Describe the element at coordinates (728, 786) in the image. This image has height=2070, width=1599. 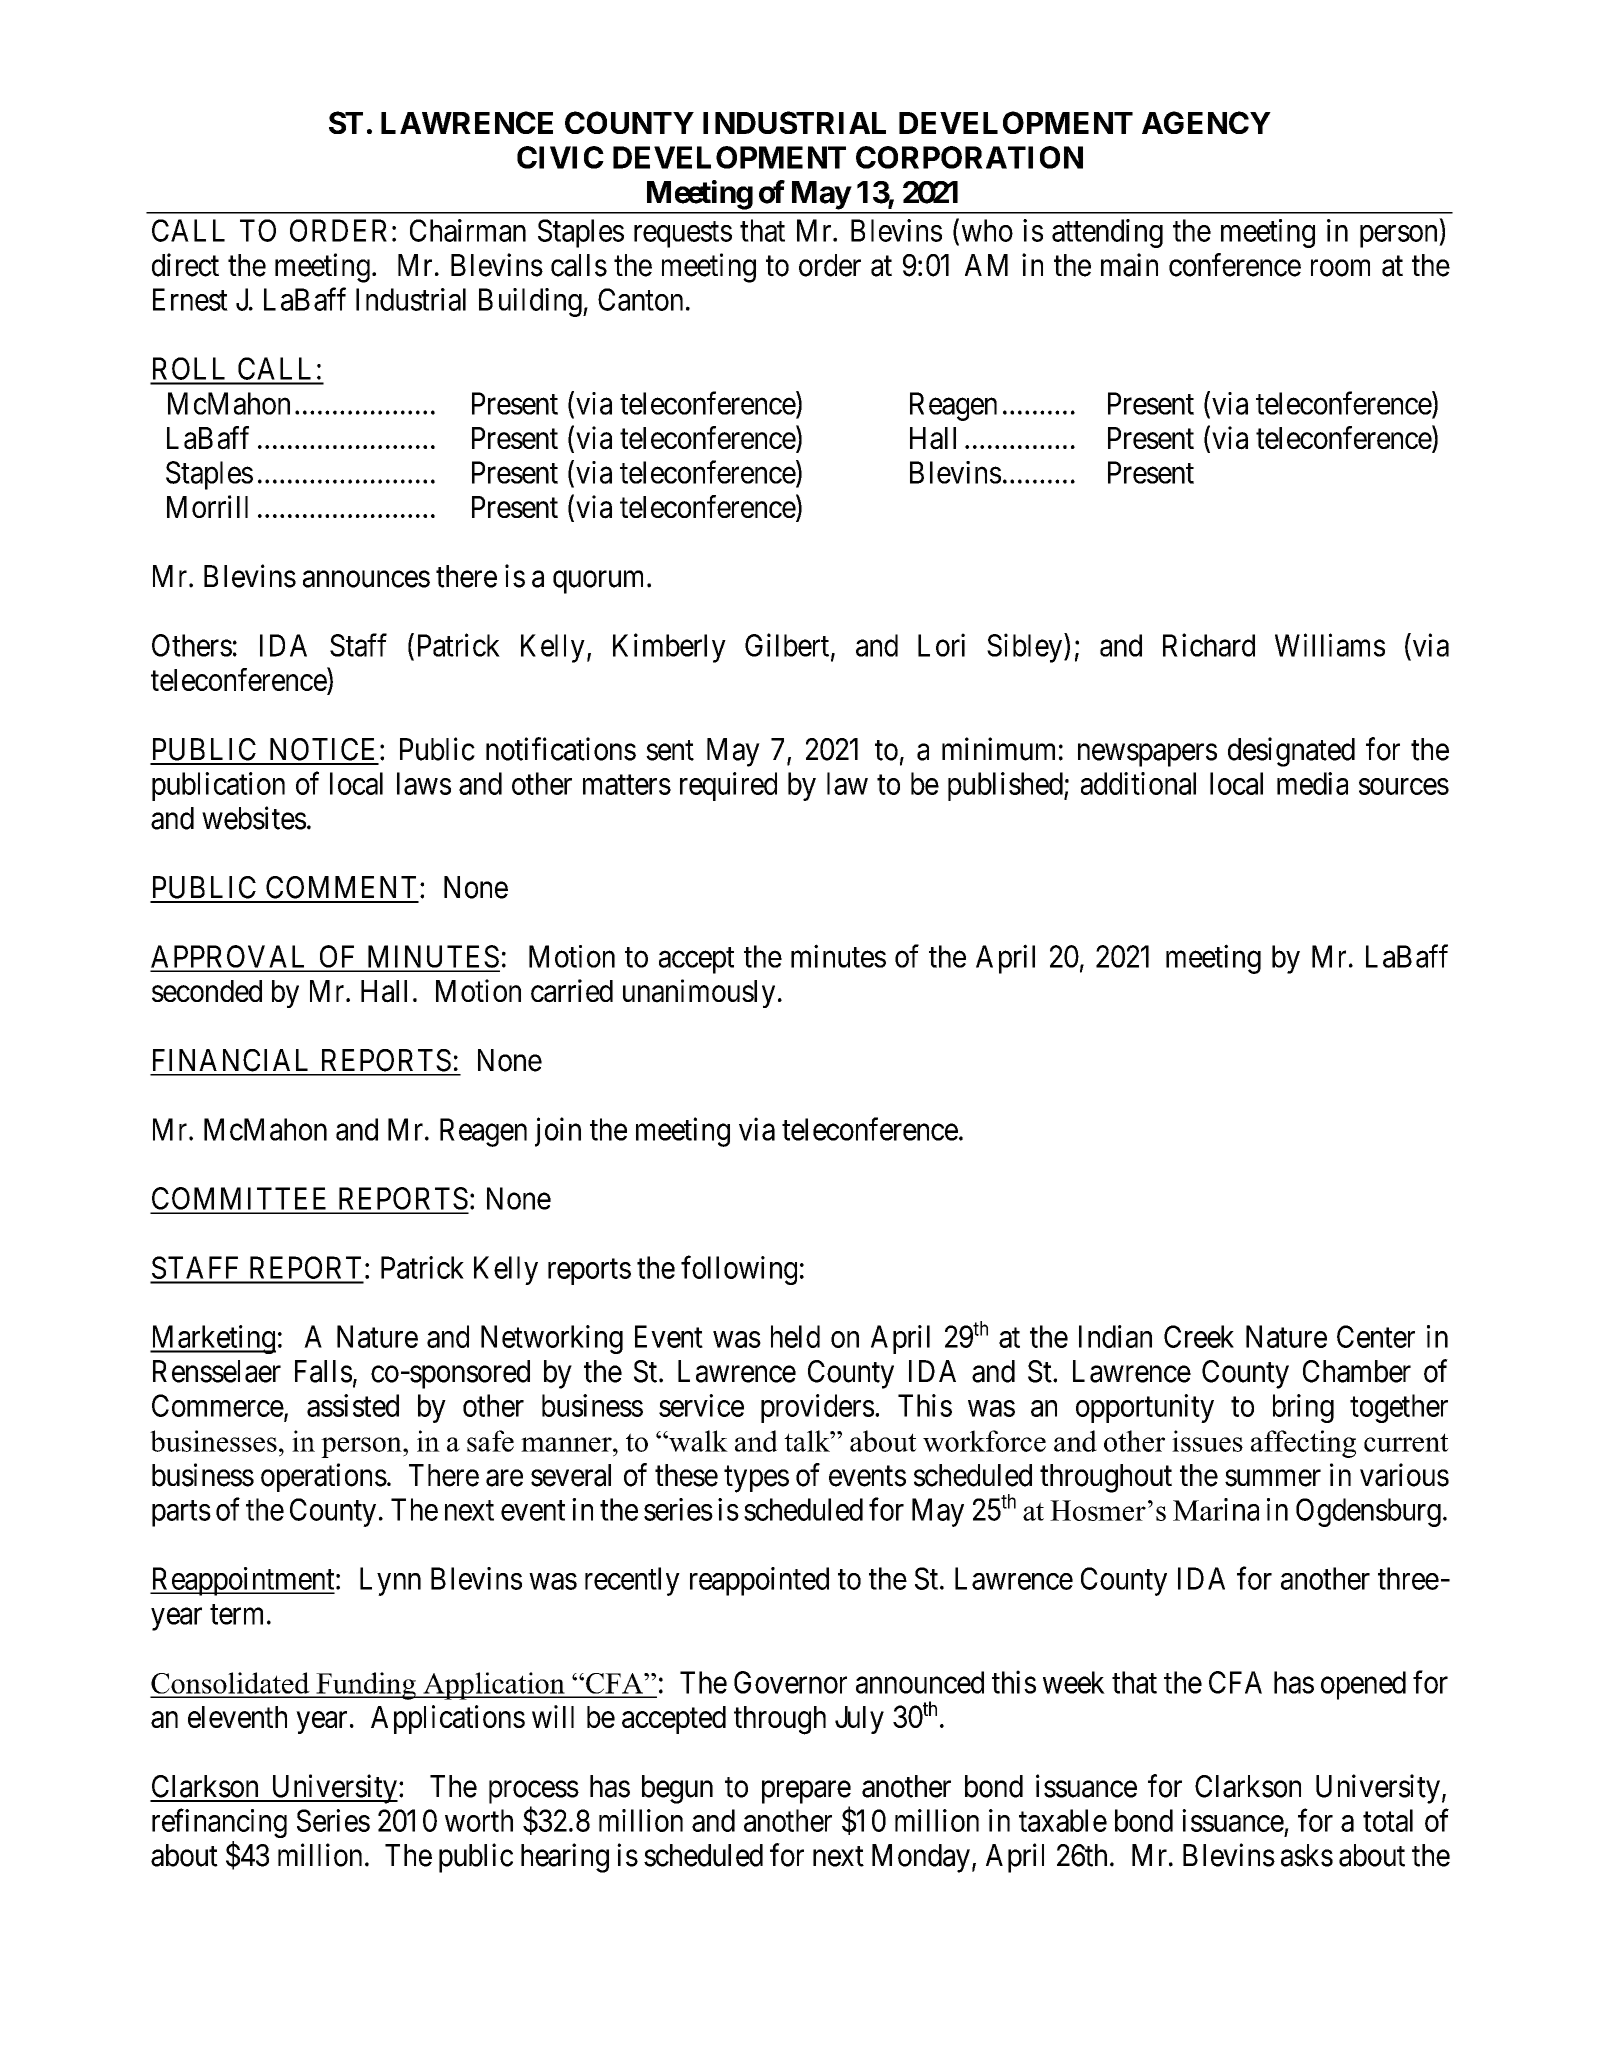
I see `required` at that location.
